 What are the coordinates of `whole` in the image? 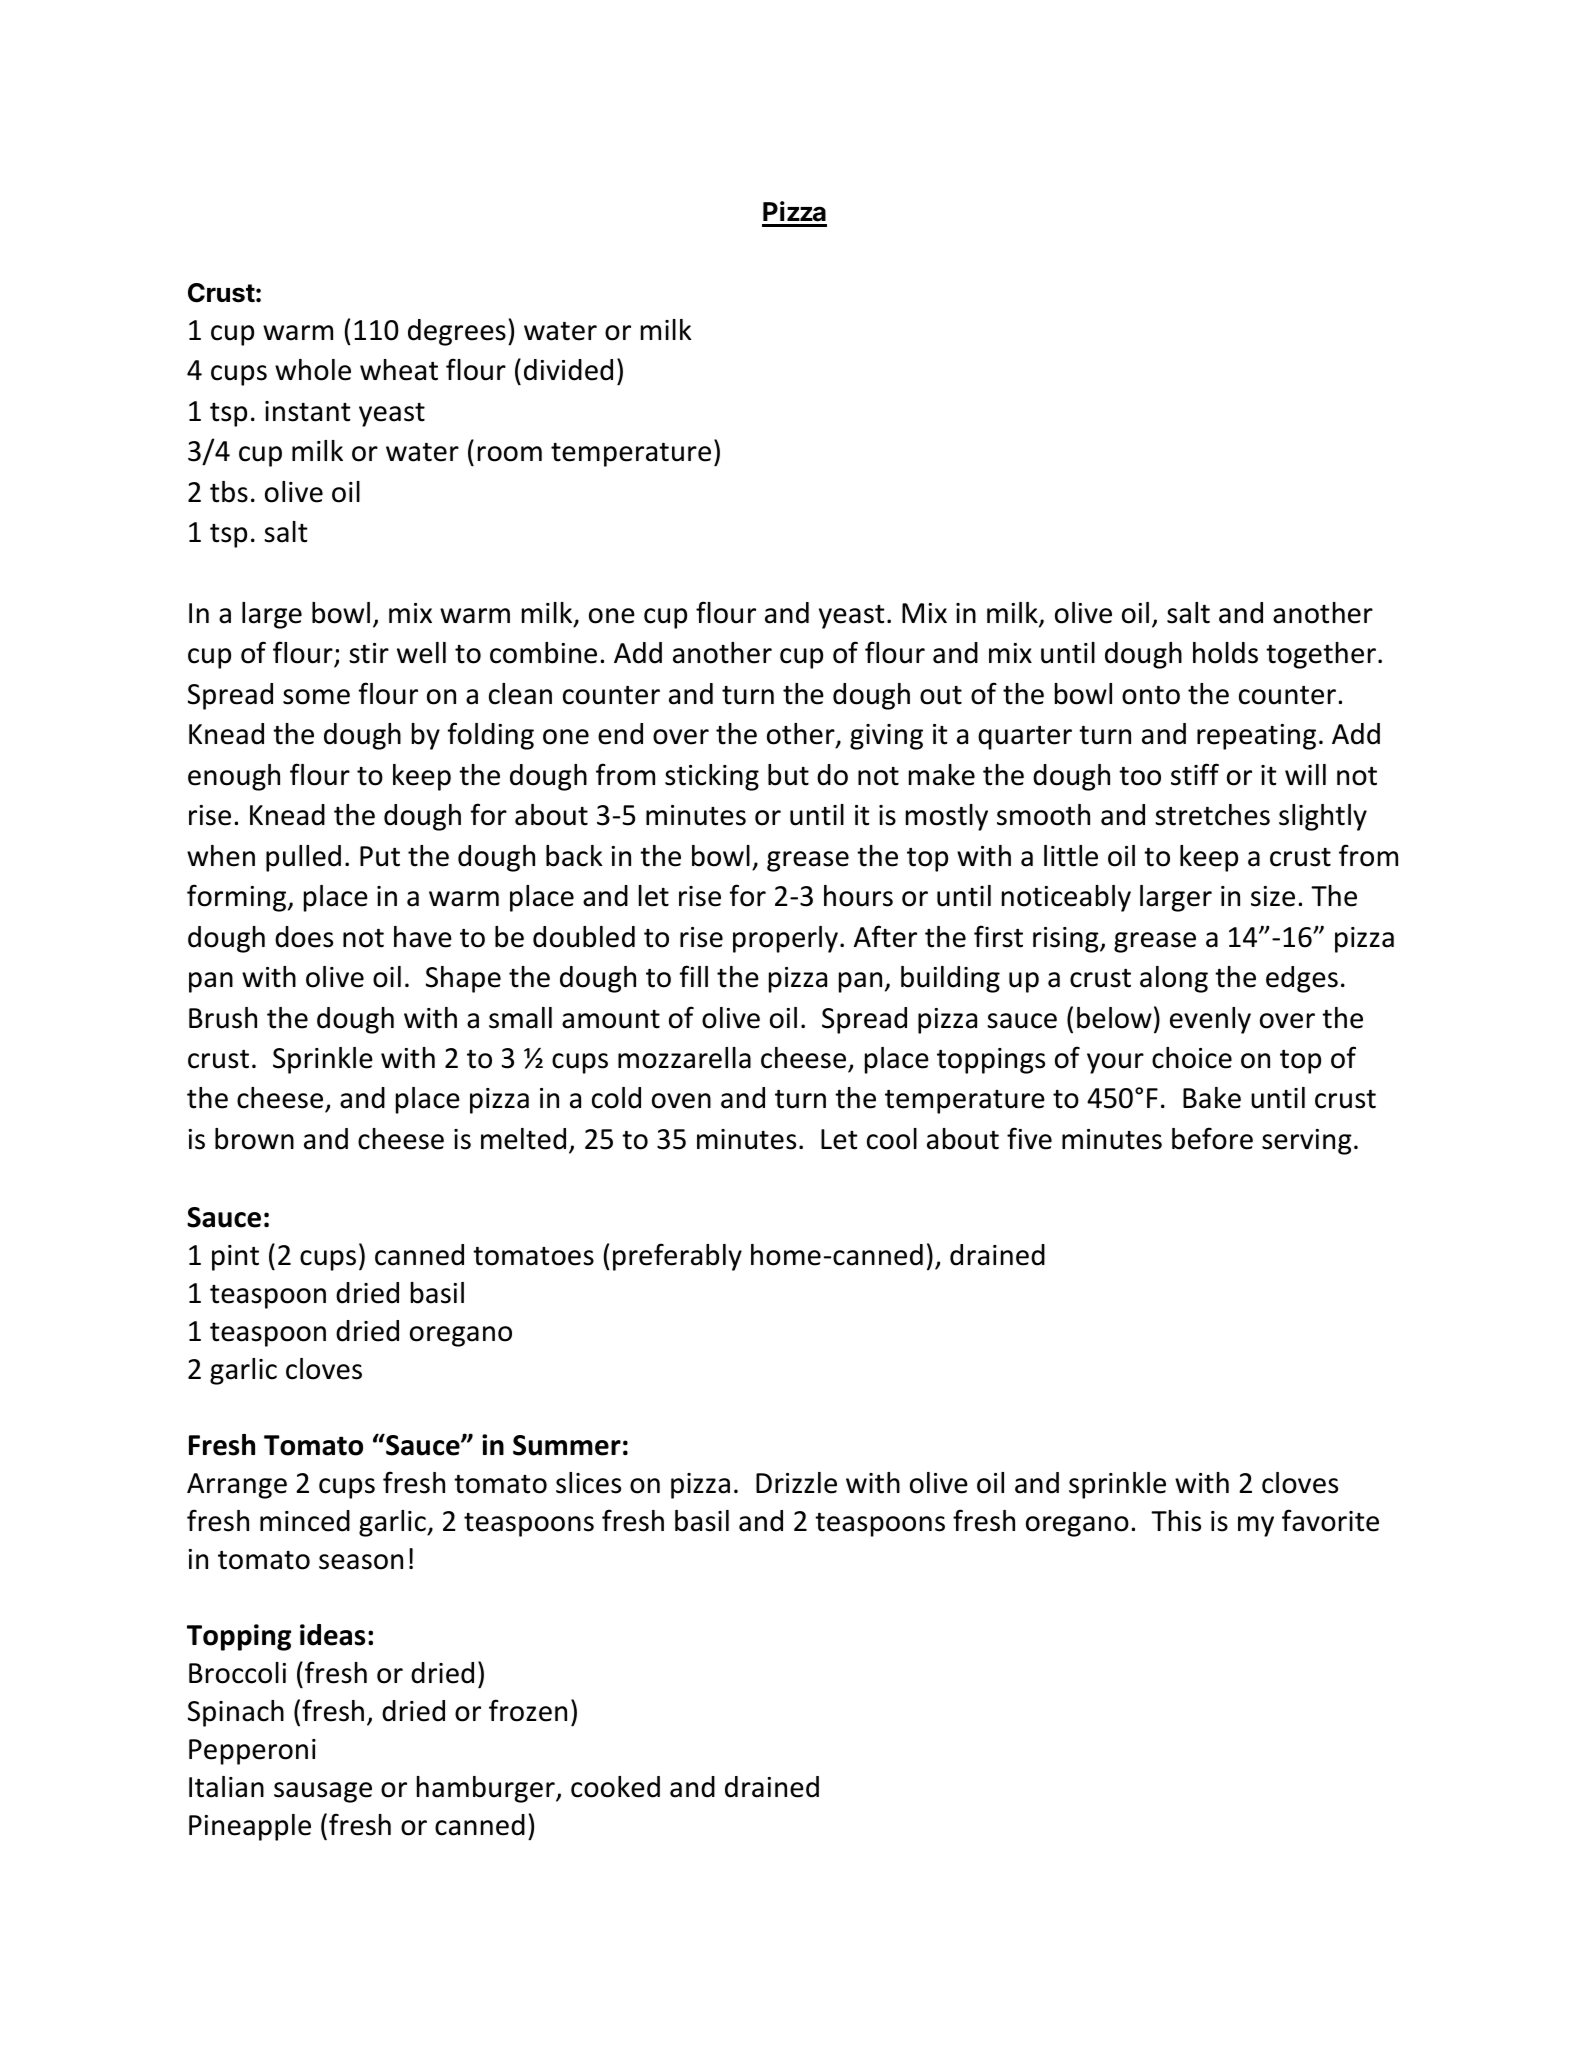 It's located at (313, 370).
